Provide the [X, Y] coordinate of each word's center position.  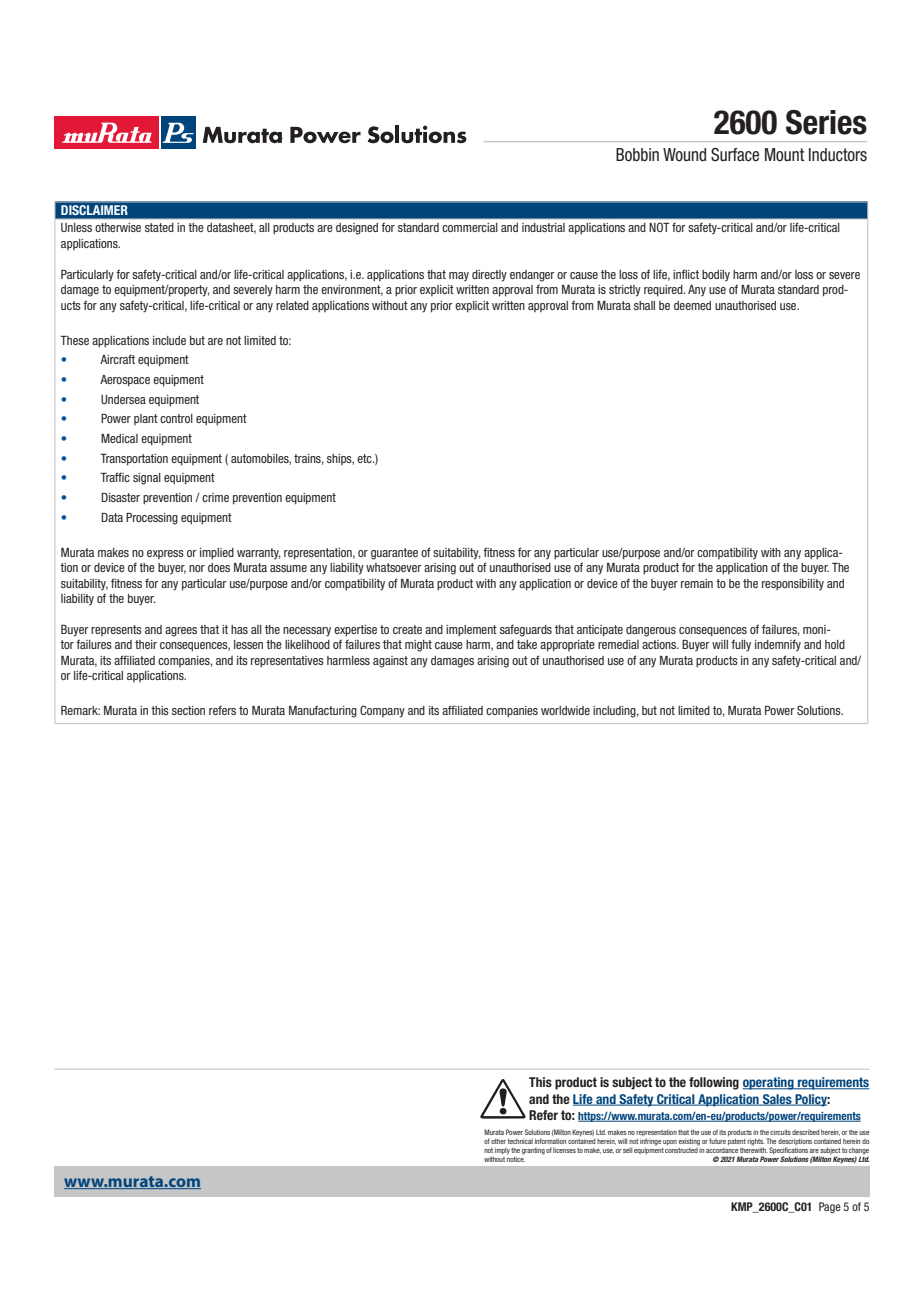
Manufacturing [323, 711]
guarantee [394, 554]
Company [382, 711]
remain [697, 583]
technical [520, 1141]
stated [159, 227]
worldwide [565, 710]
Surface [735, 155]
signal [147, 479]
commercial [470, 227]
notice [516, 1158]
